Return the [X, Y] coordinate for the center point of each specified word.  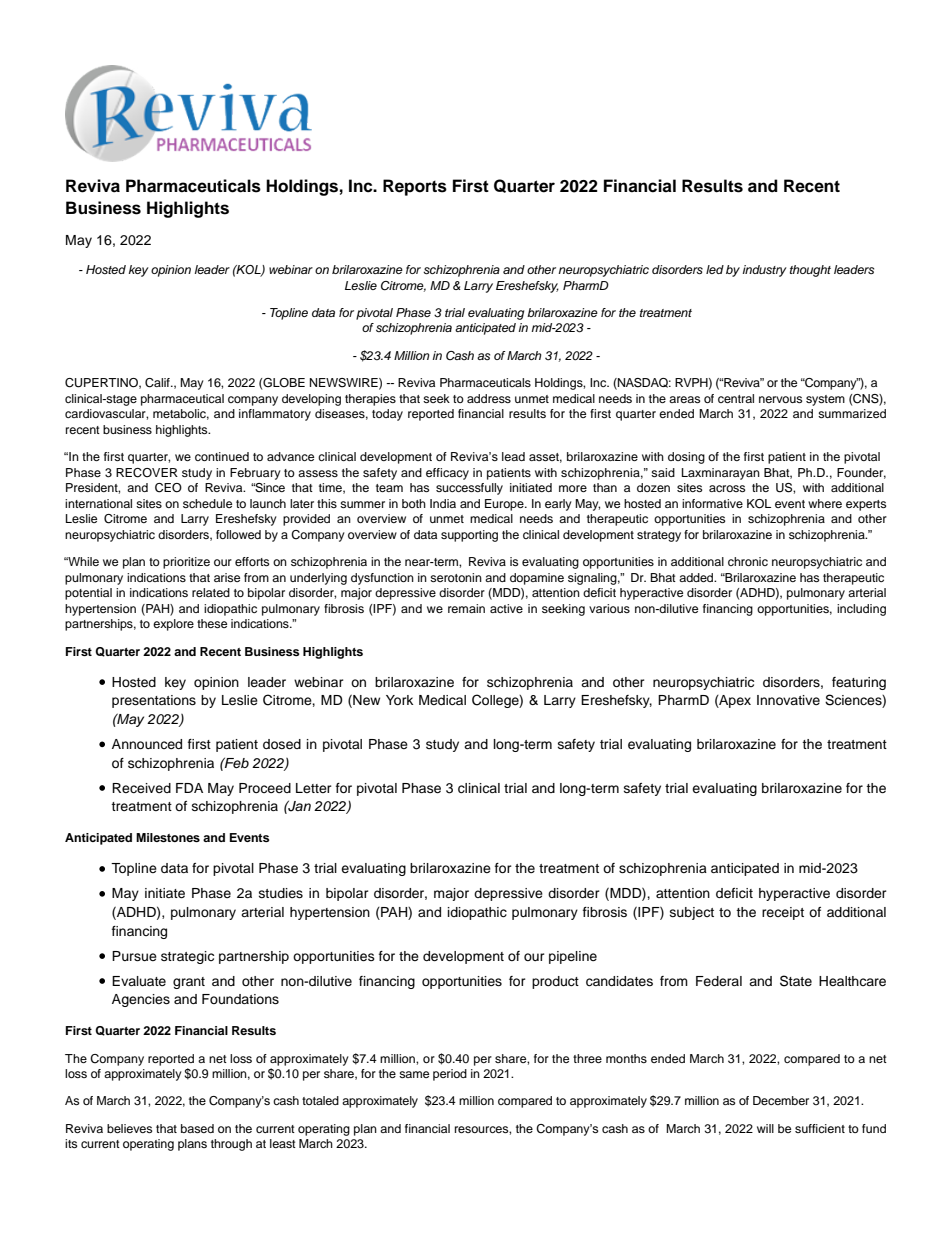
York [399, 700]
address [489, 398]
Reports [415, 187]
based [197, 1128]
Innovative [788, 700]
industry [765, 271]
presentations [154, 701]
